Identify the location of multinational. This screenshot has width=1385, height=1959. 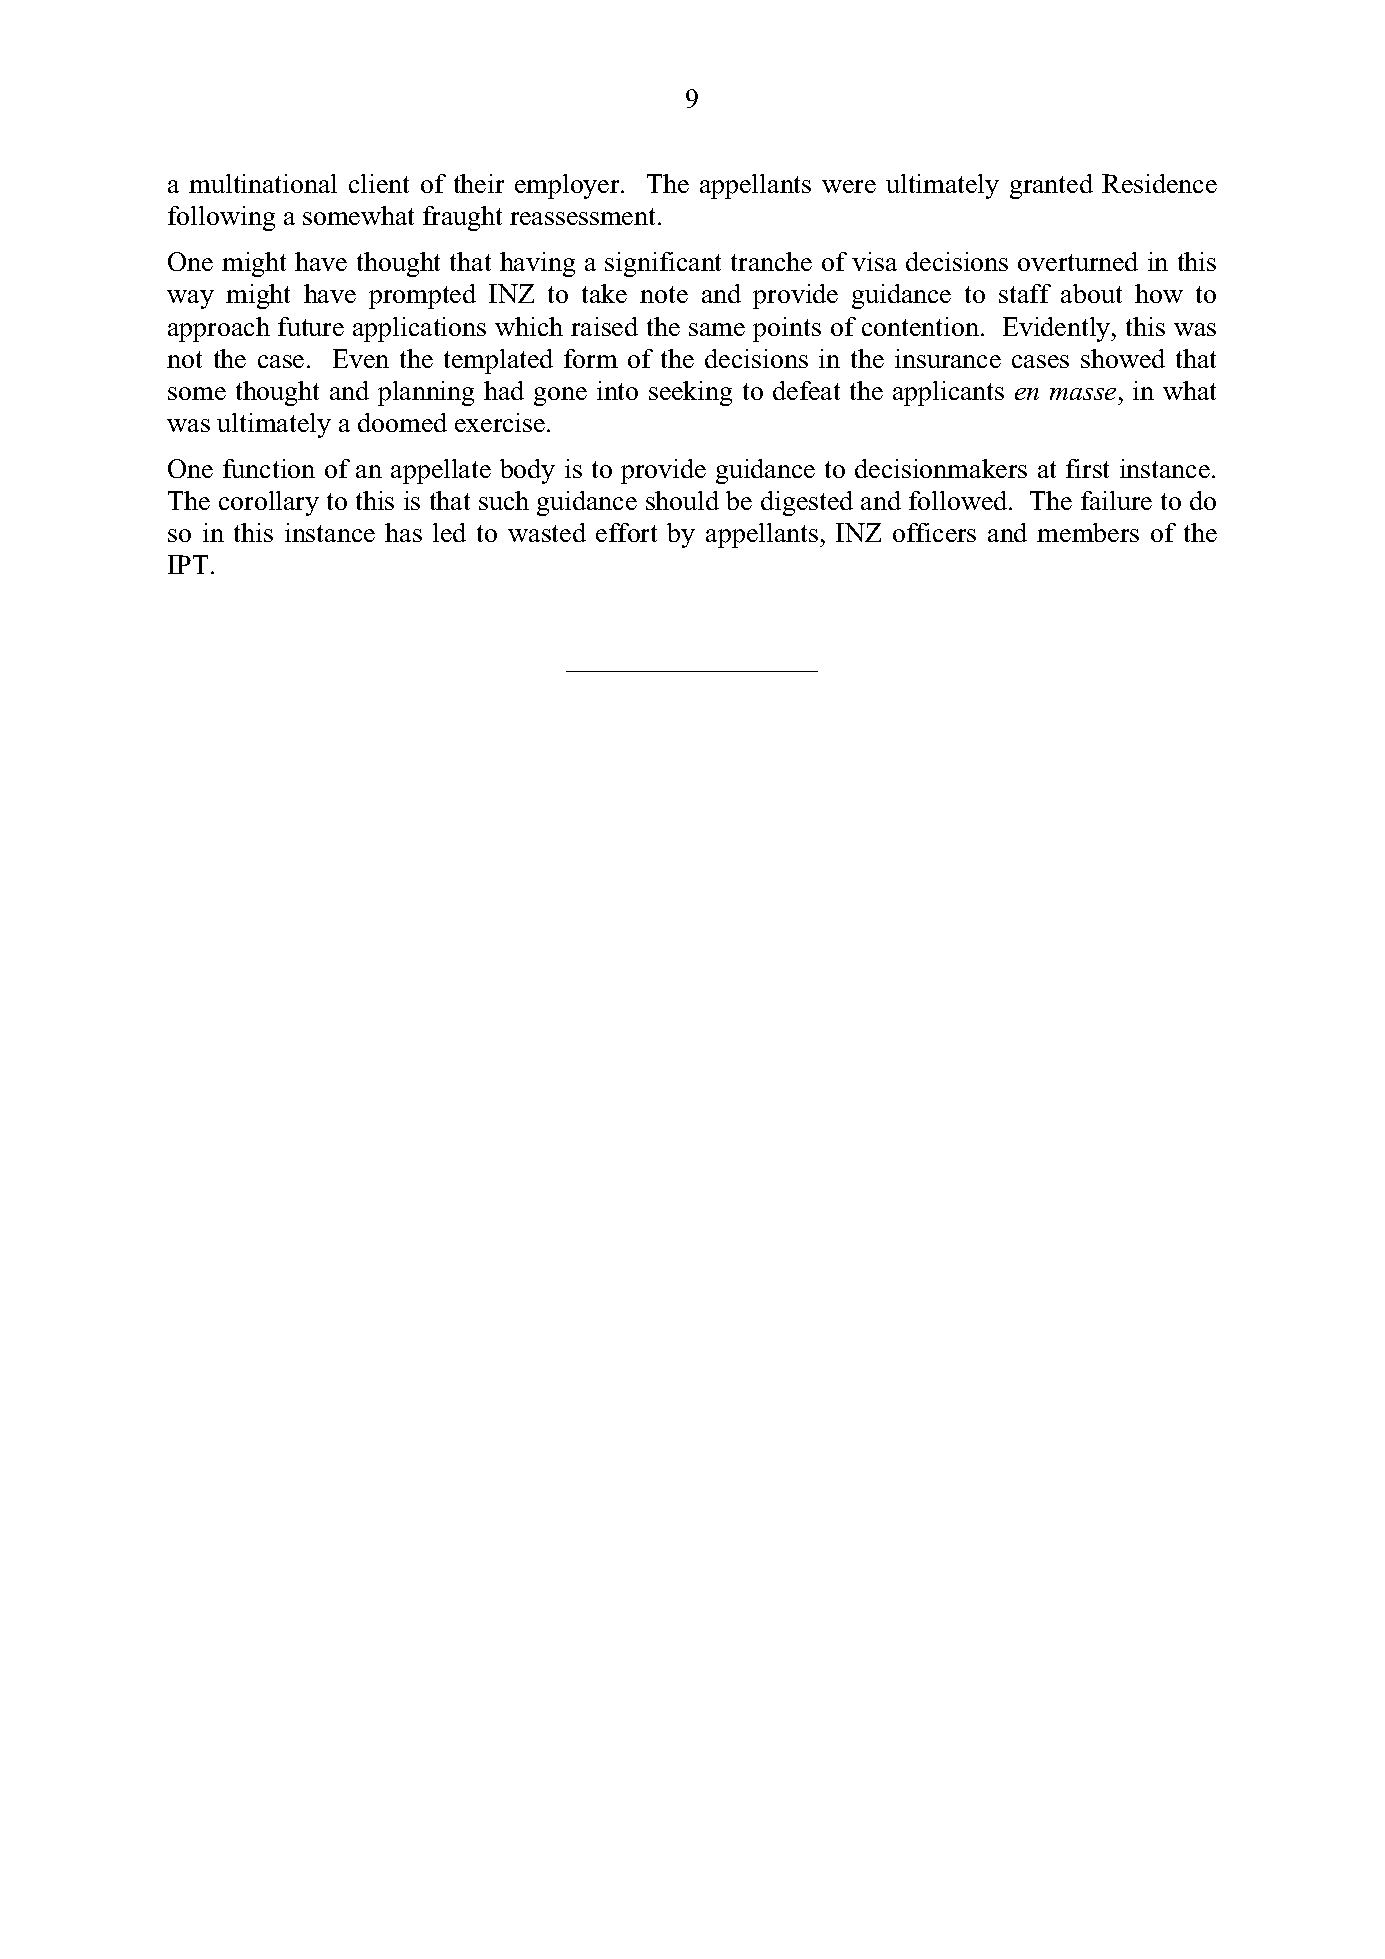
(263, 183).
